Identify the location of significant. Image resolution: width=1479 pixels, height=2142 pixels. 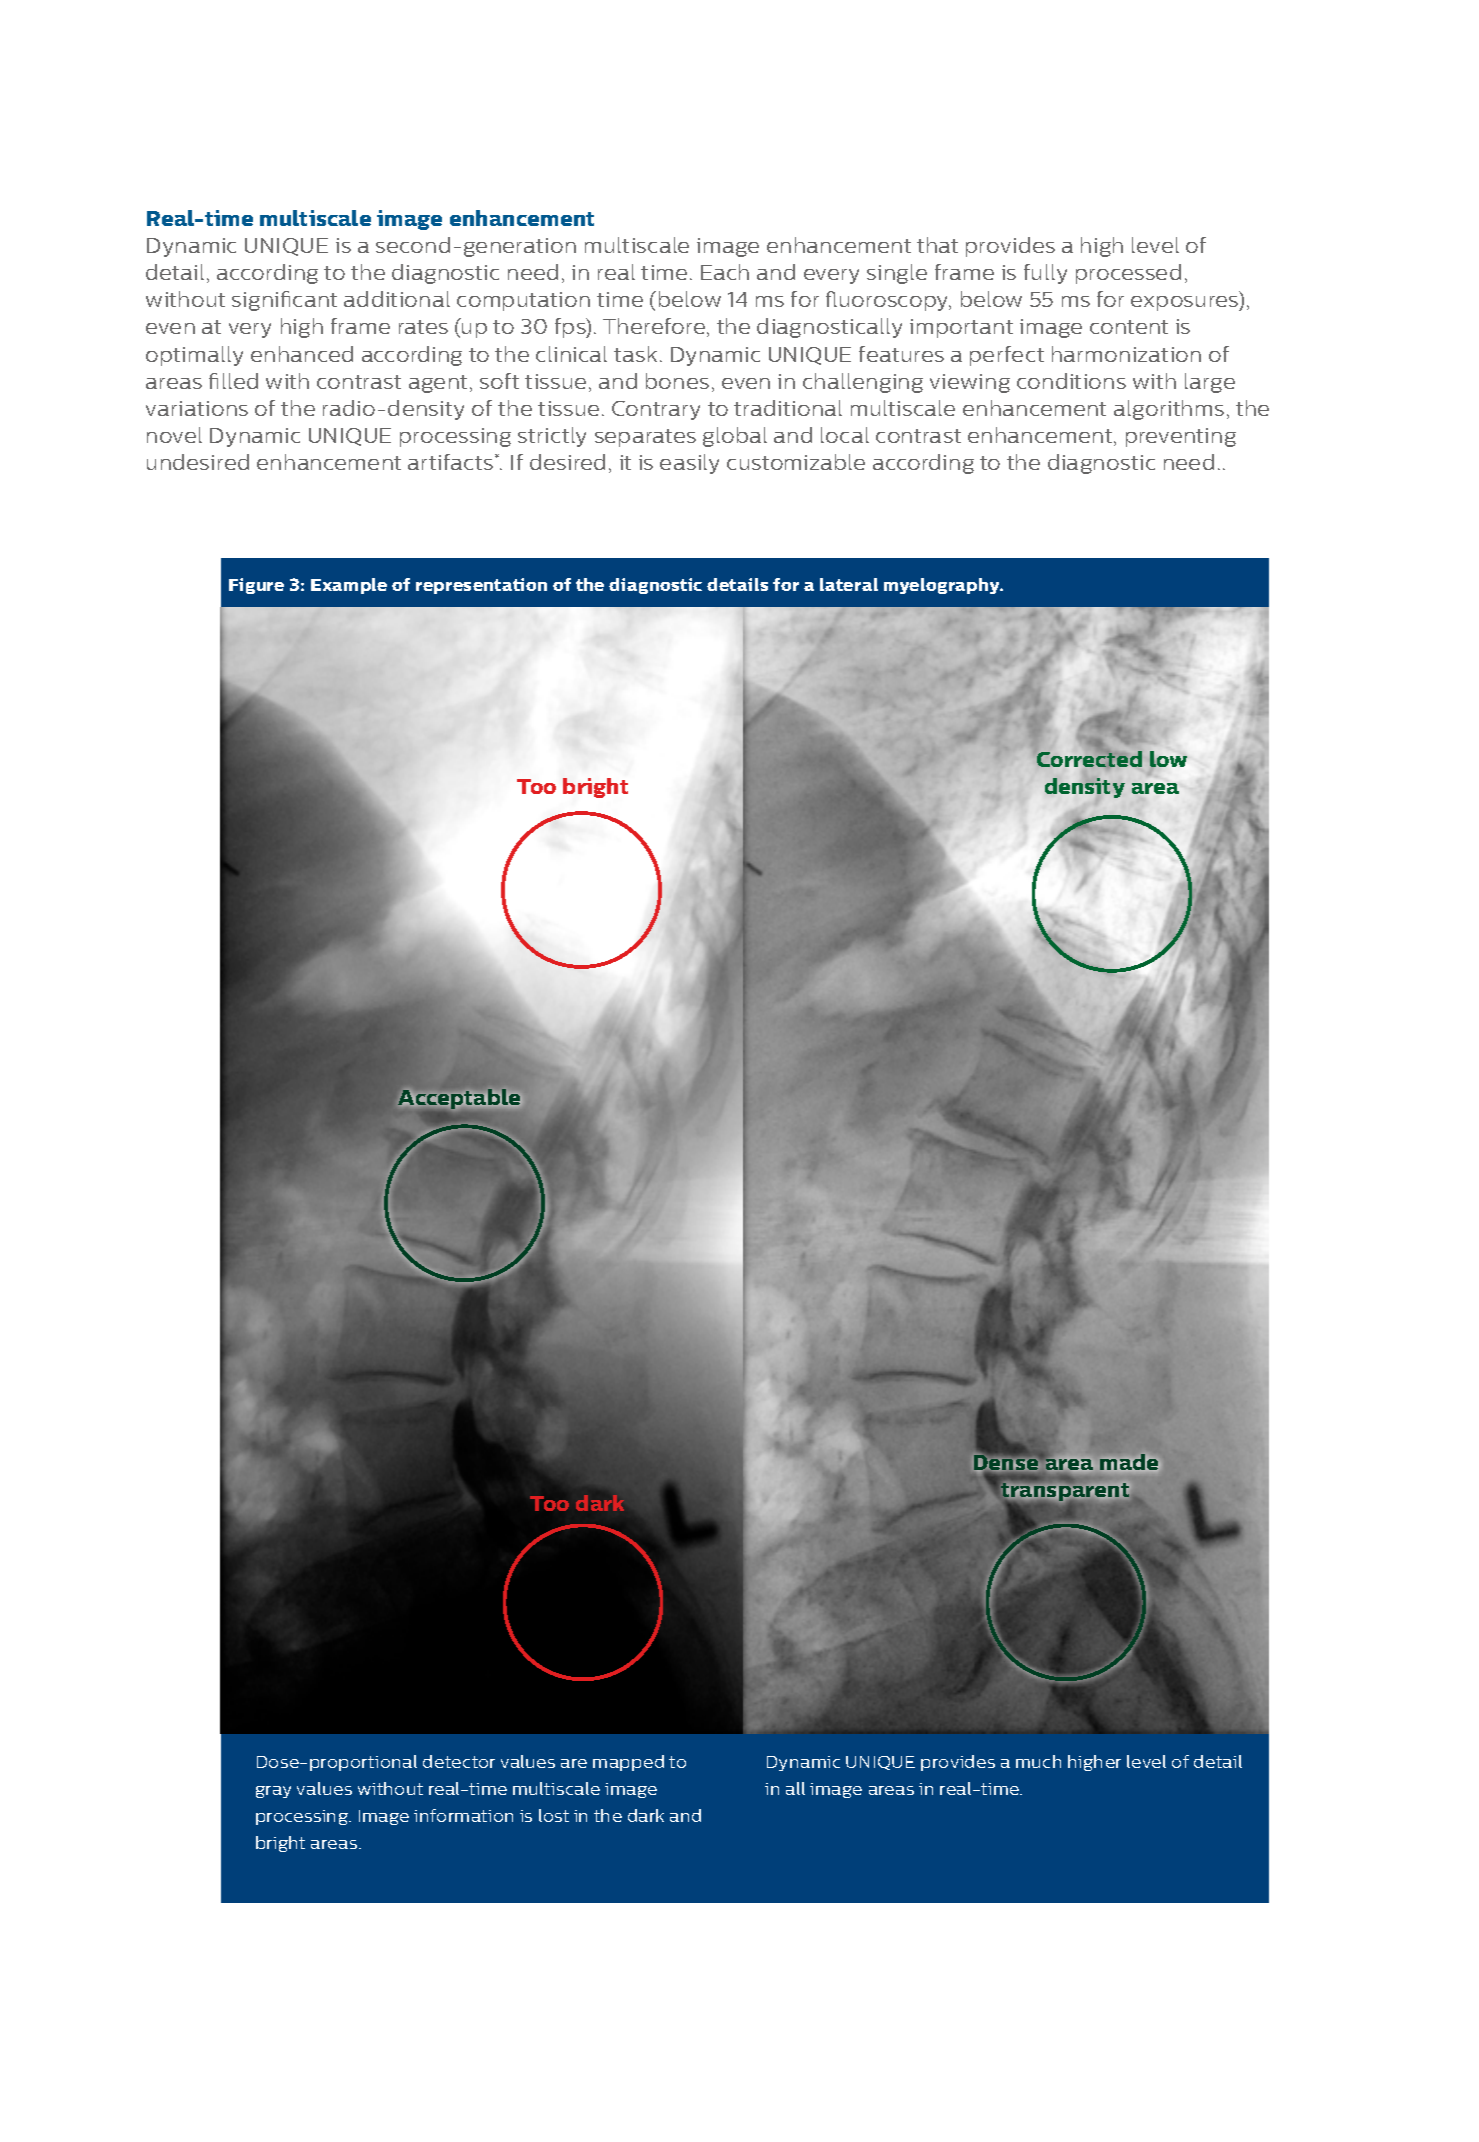
(284, 301).
